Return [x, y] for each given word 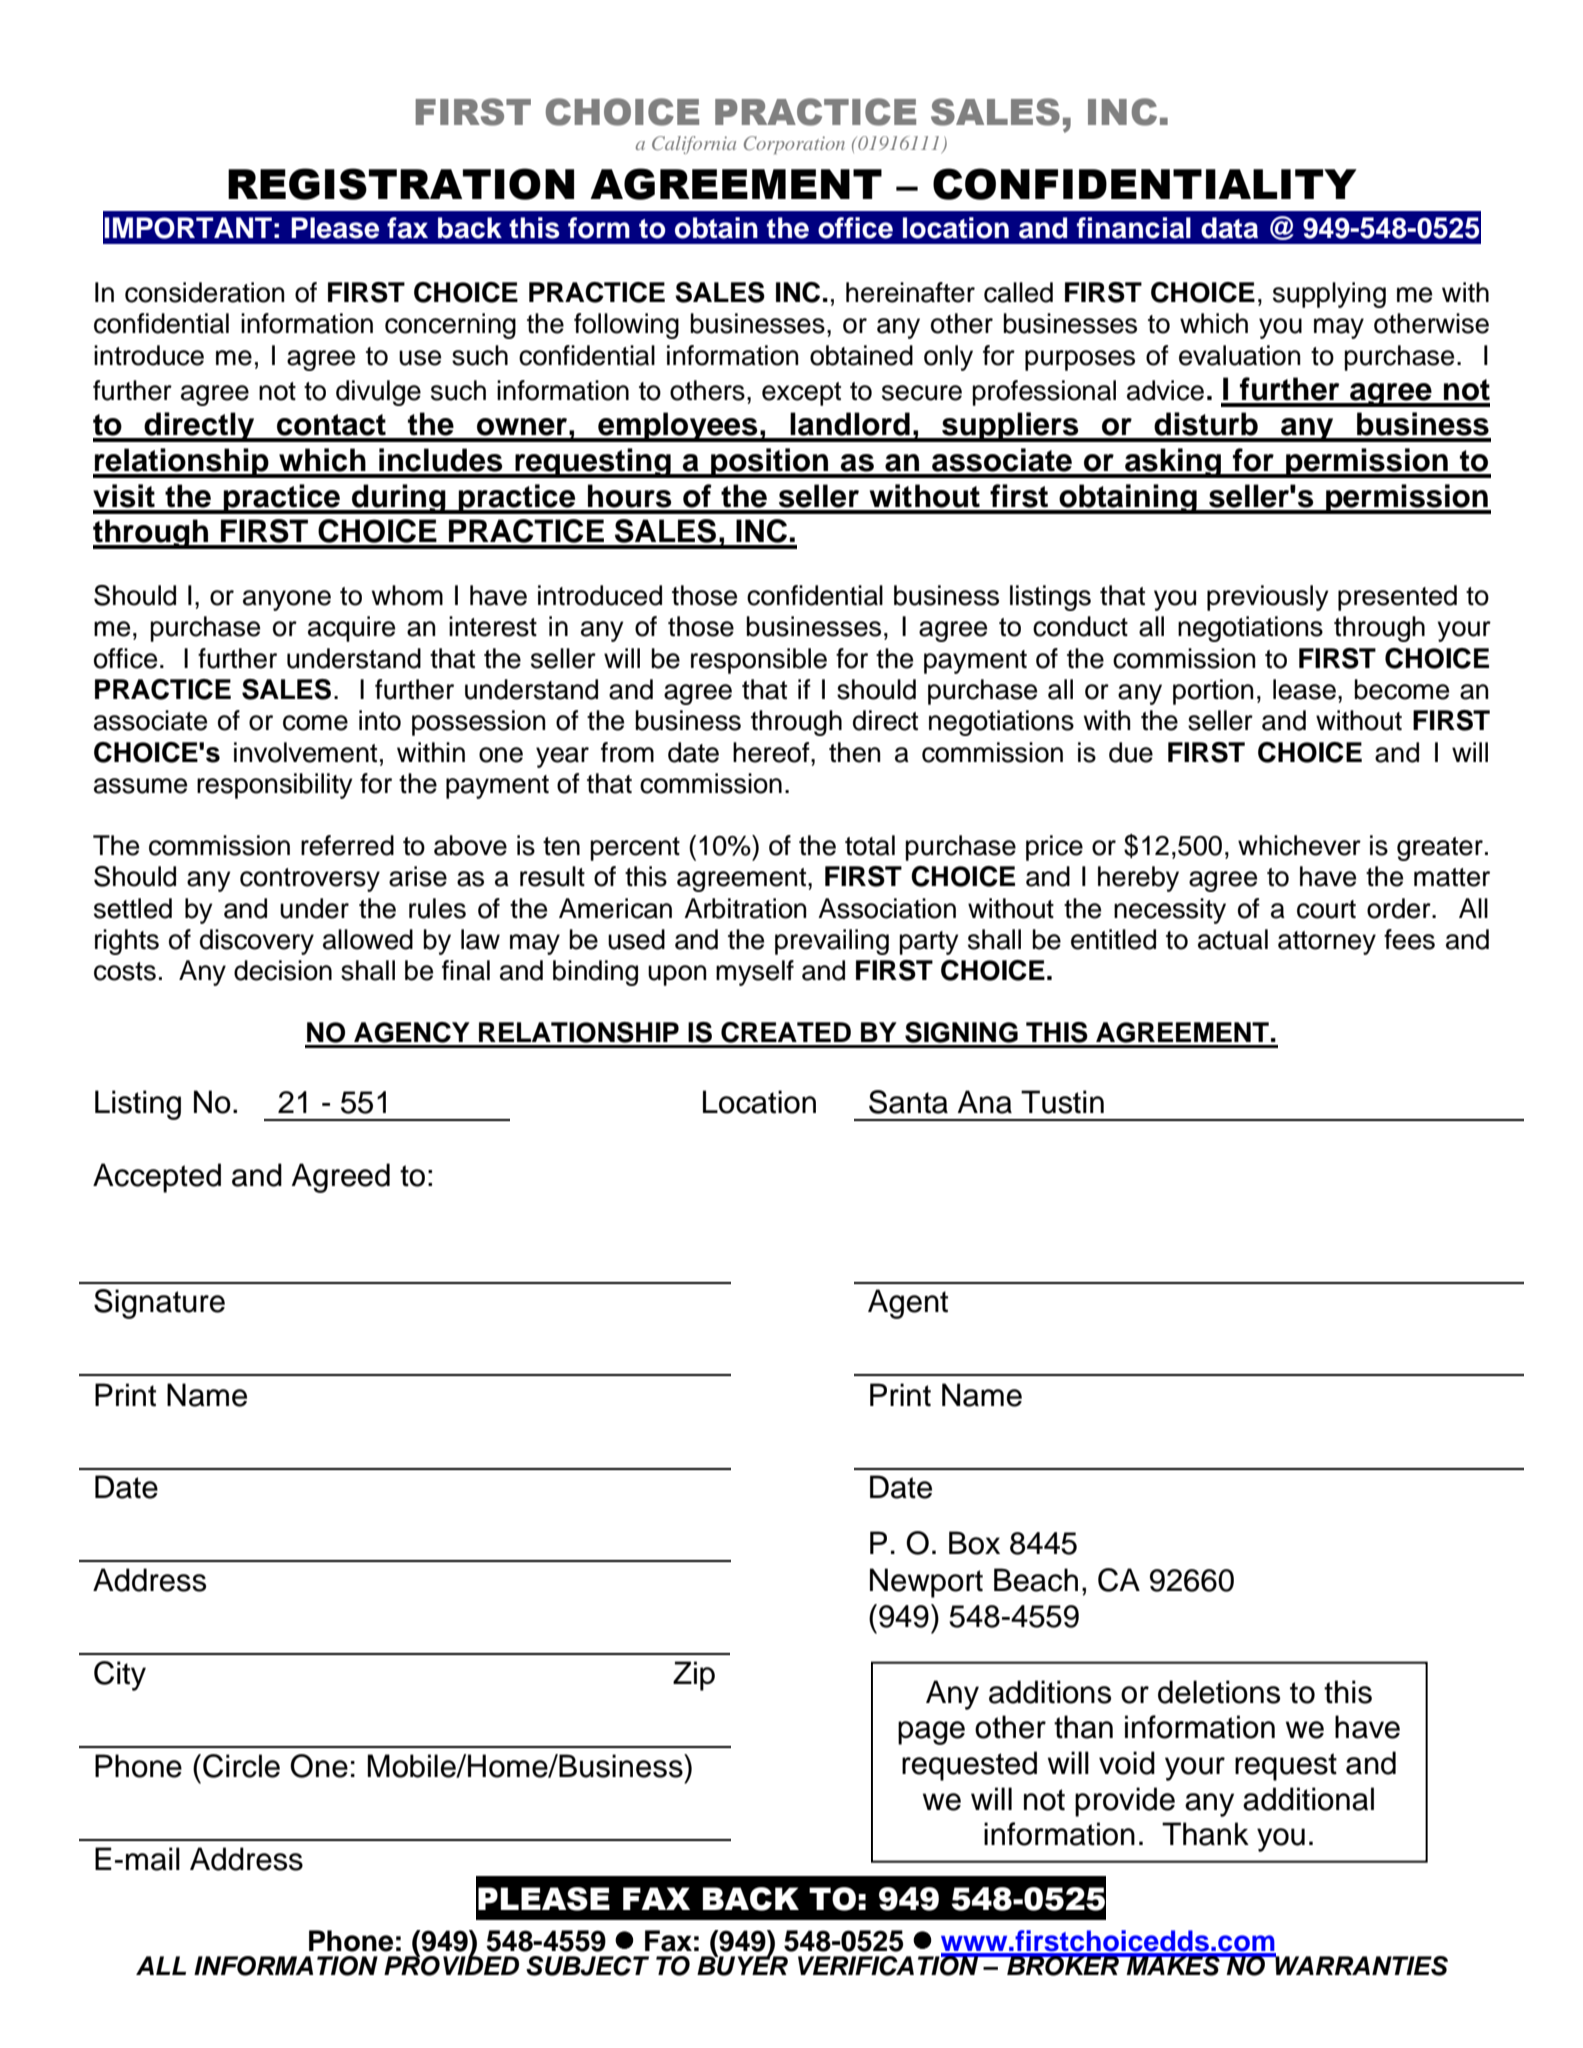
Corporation [794, 145]
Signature [159, 1304]
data [1229, 228]
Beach [1036, 1580]
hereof [772, 752]
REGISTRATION [401, 184]
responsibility [275, 786]
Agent [908, 1304]
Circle [241, 1766]
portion [1213, 692]
